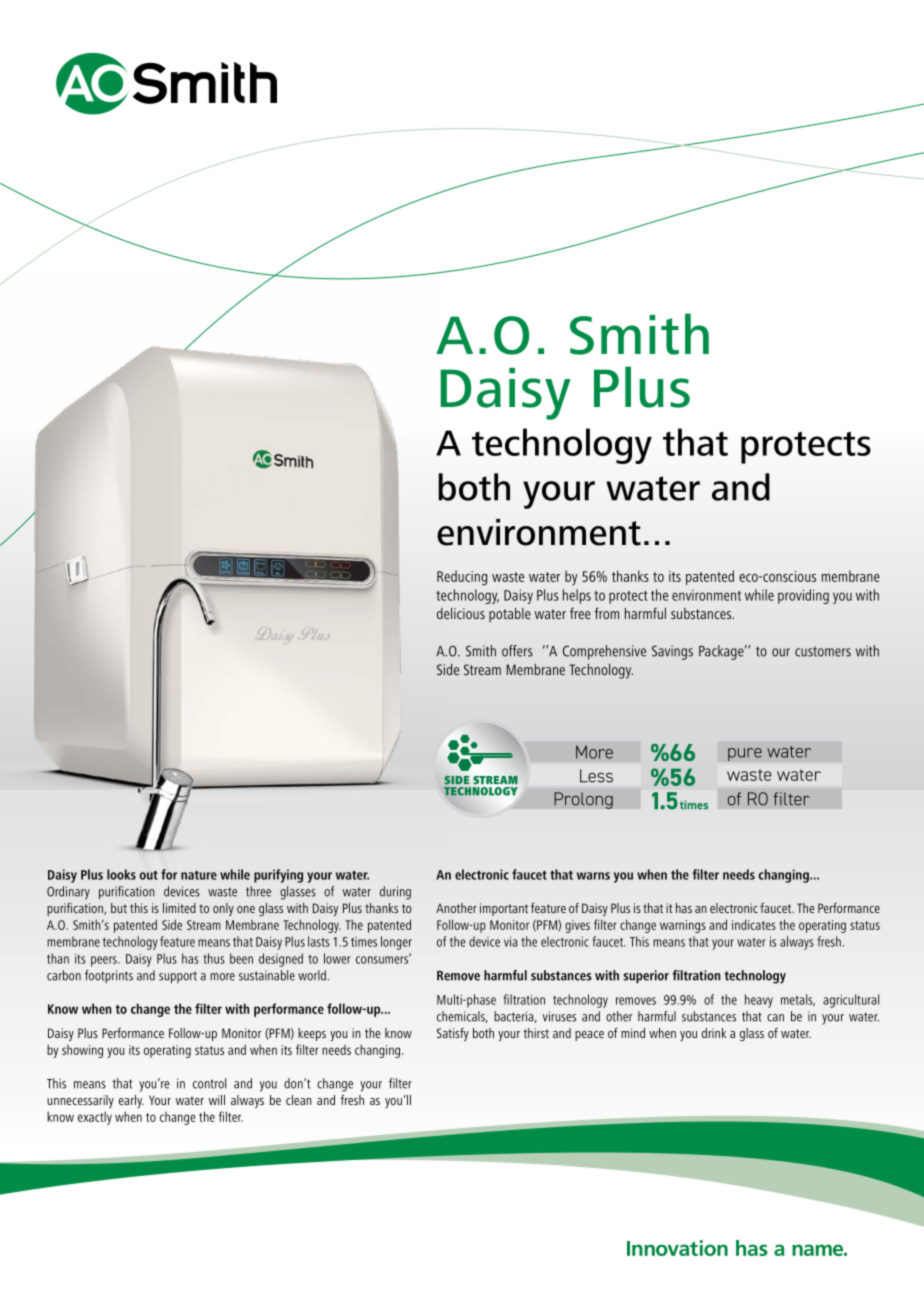 The width and height of the screenshot is (924, 1308). What do you see at coordinates (299, 1100) in the screenshot?
I see `clean` at bounding box center [299, 1100].
